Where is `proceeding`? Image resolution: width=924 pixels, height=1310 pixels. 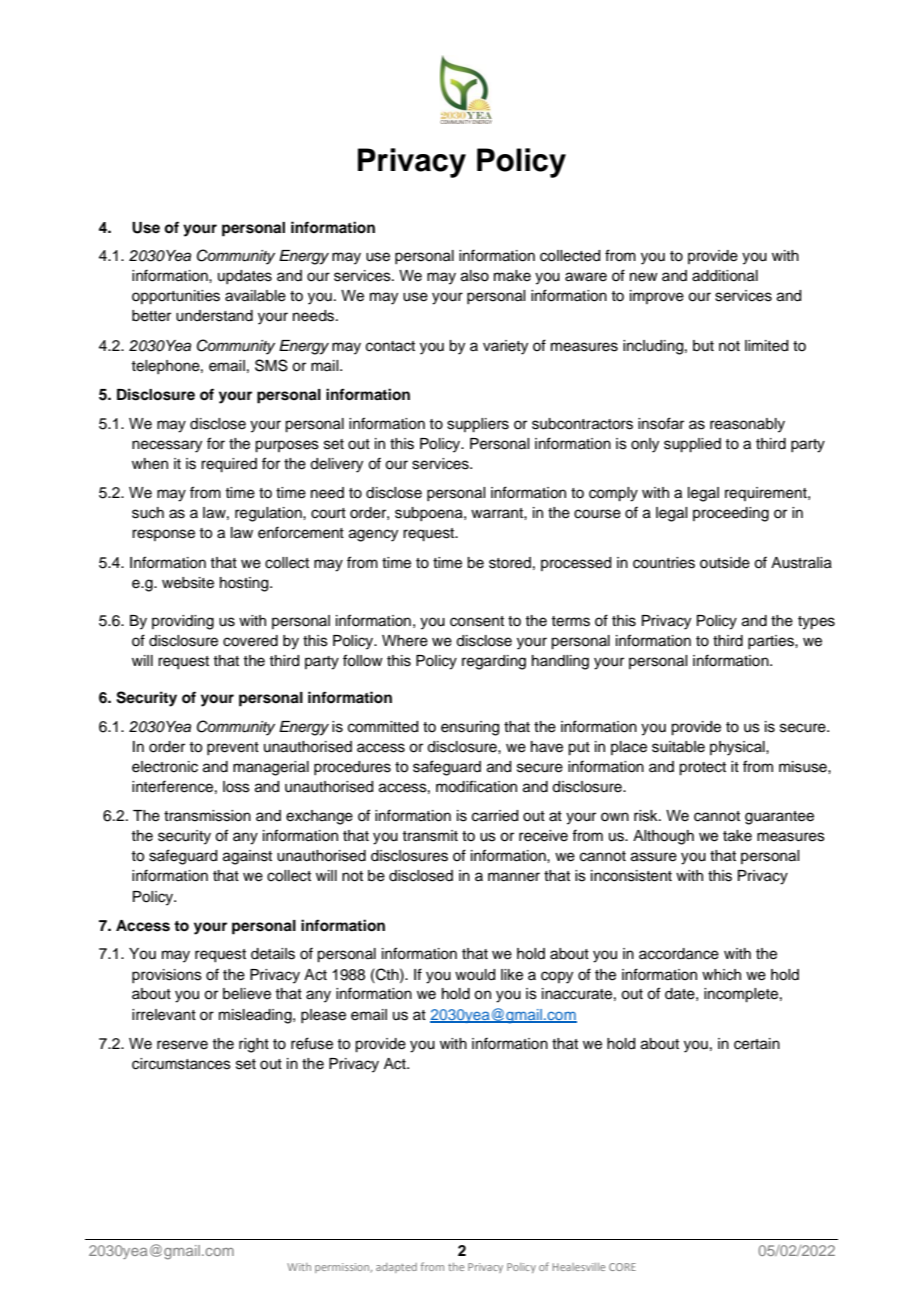 proceeding is located at coordinates (731, 514).
